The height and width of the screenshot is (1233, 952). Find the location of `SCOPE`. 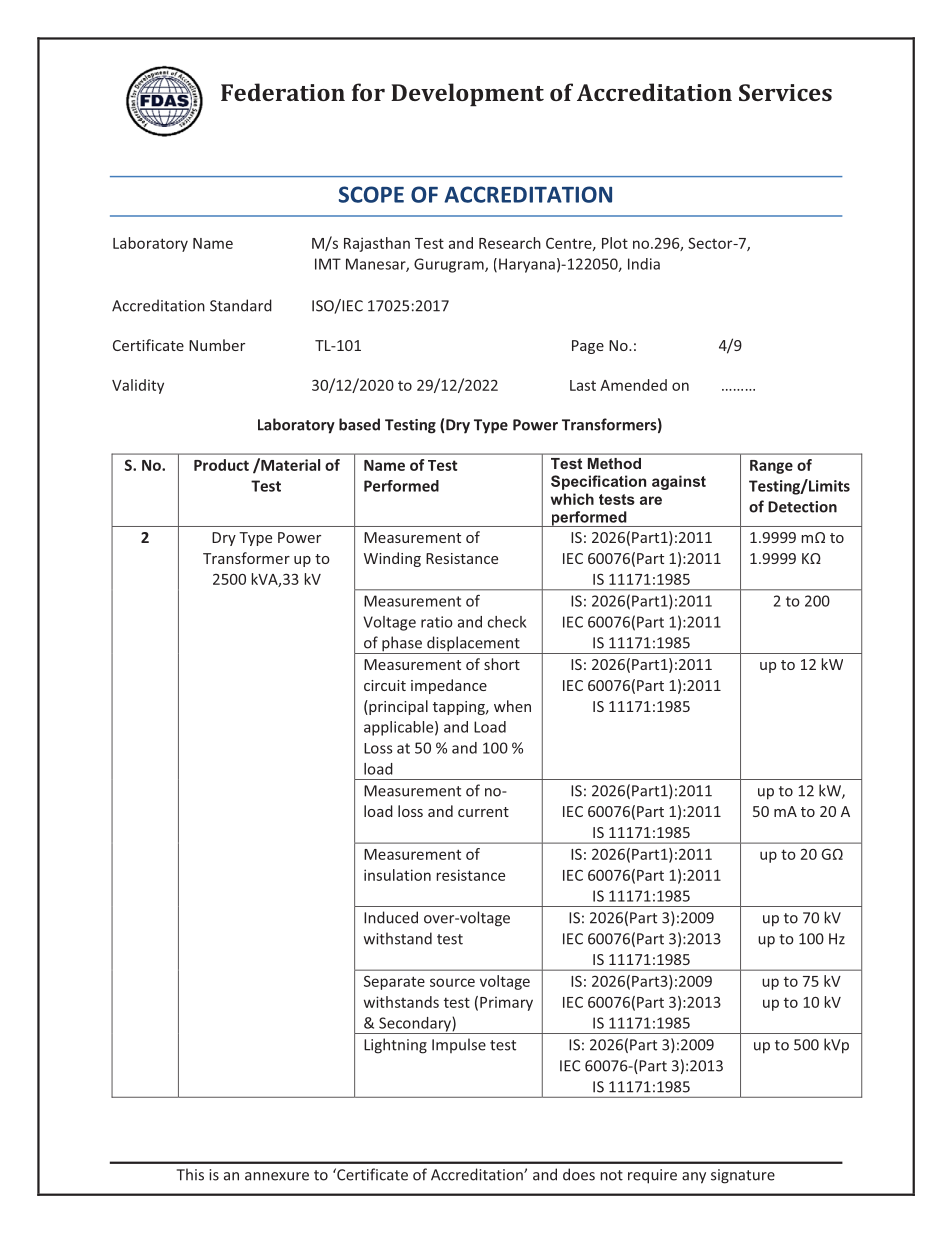

SCOPE is located at coordinates (371, 194).
